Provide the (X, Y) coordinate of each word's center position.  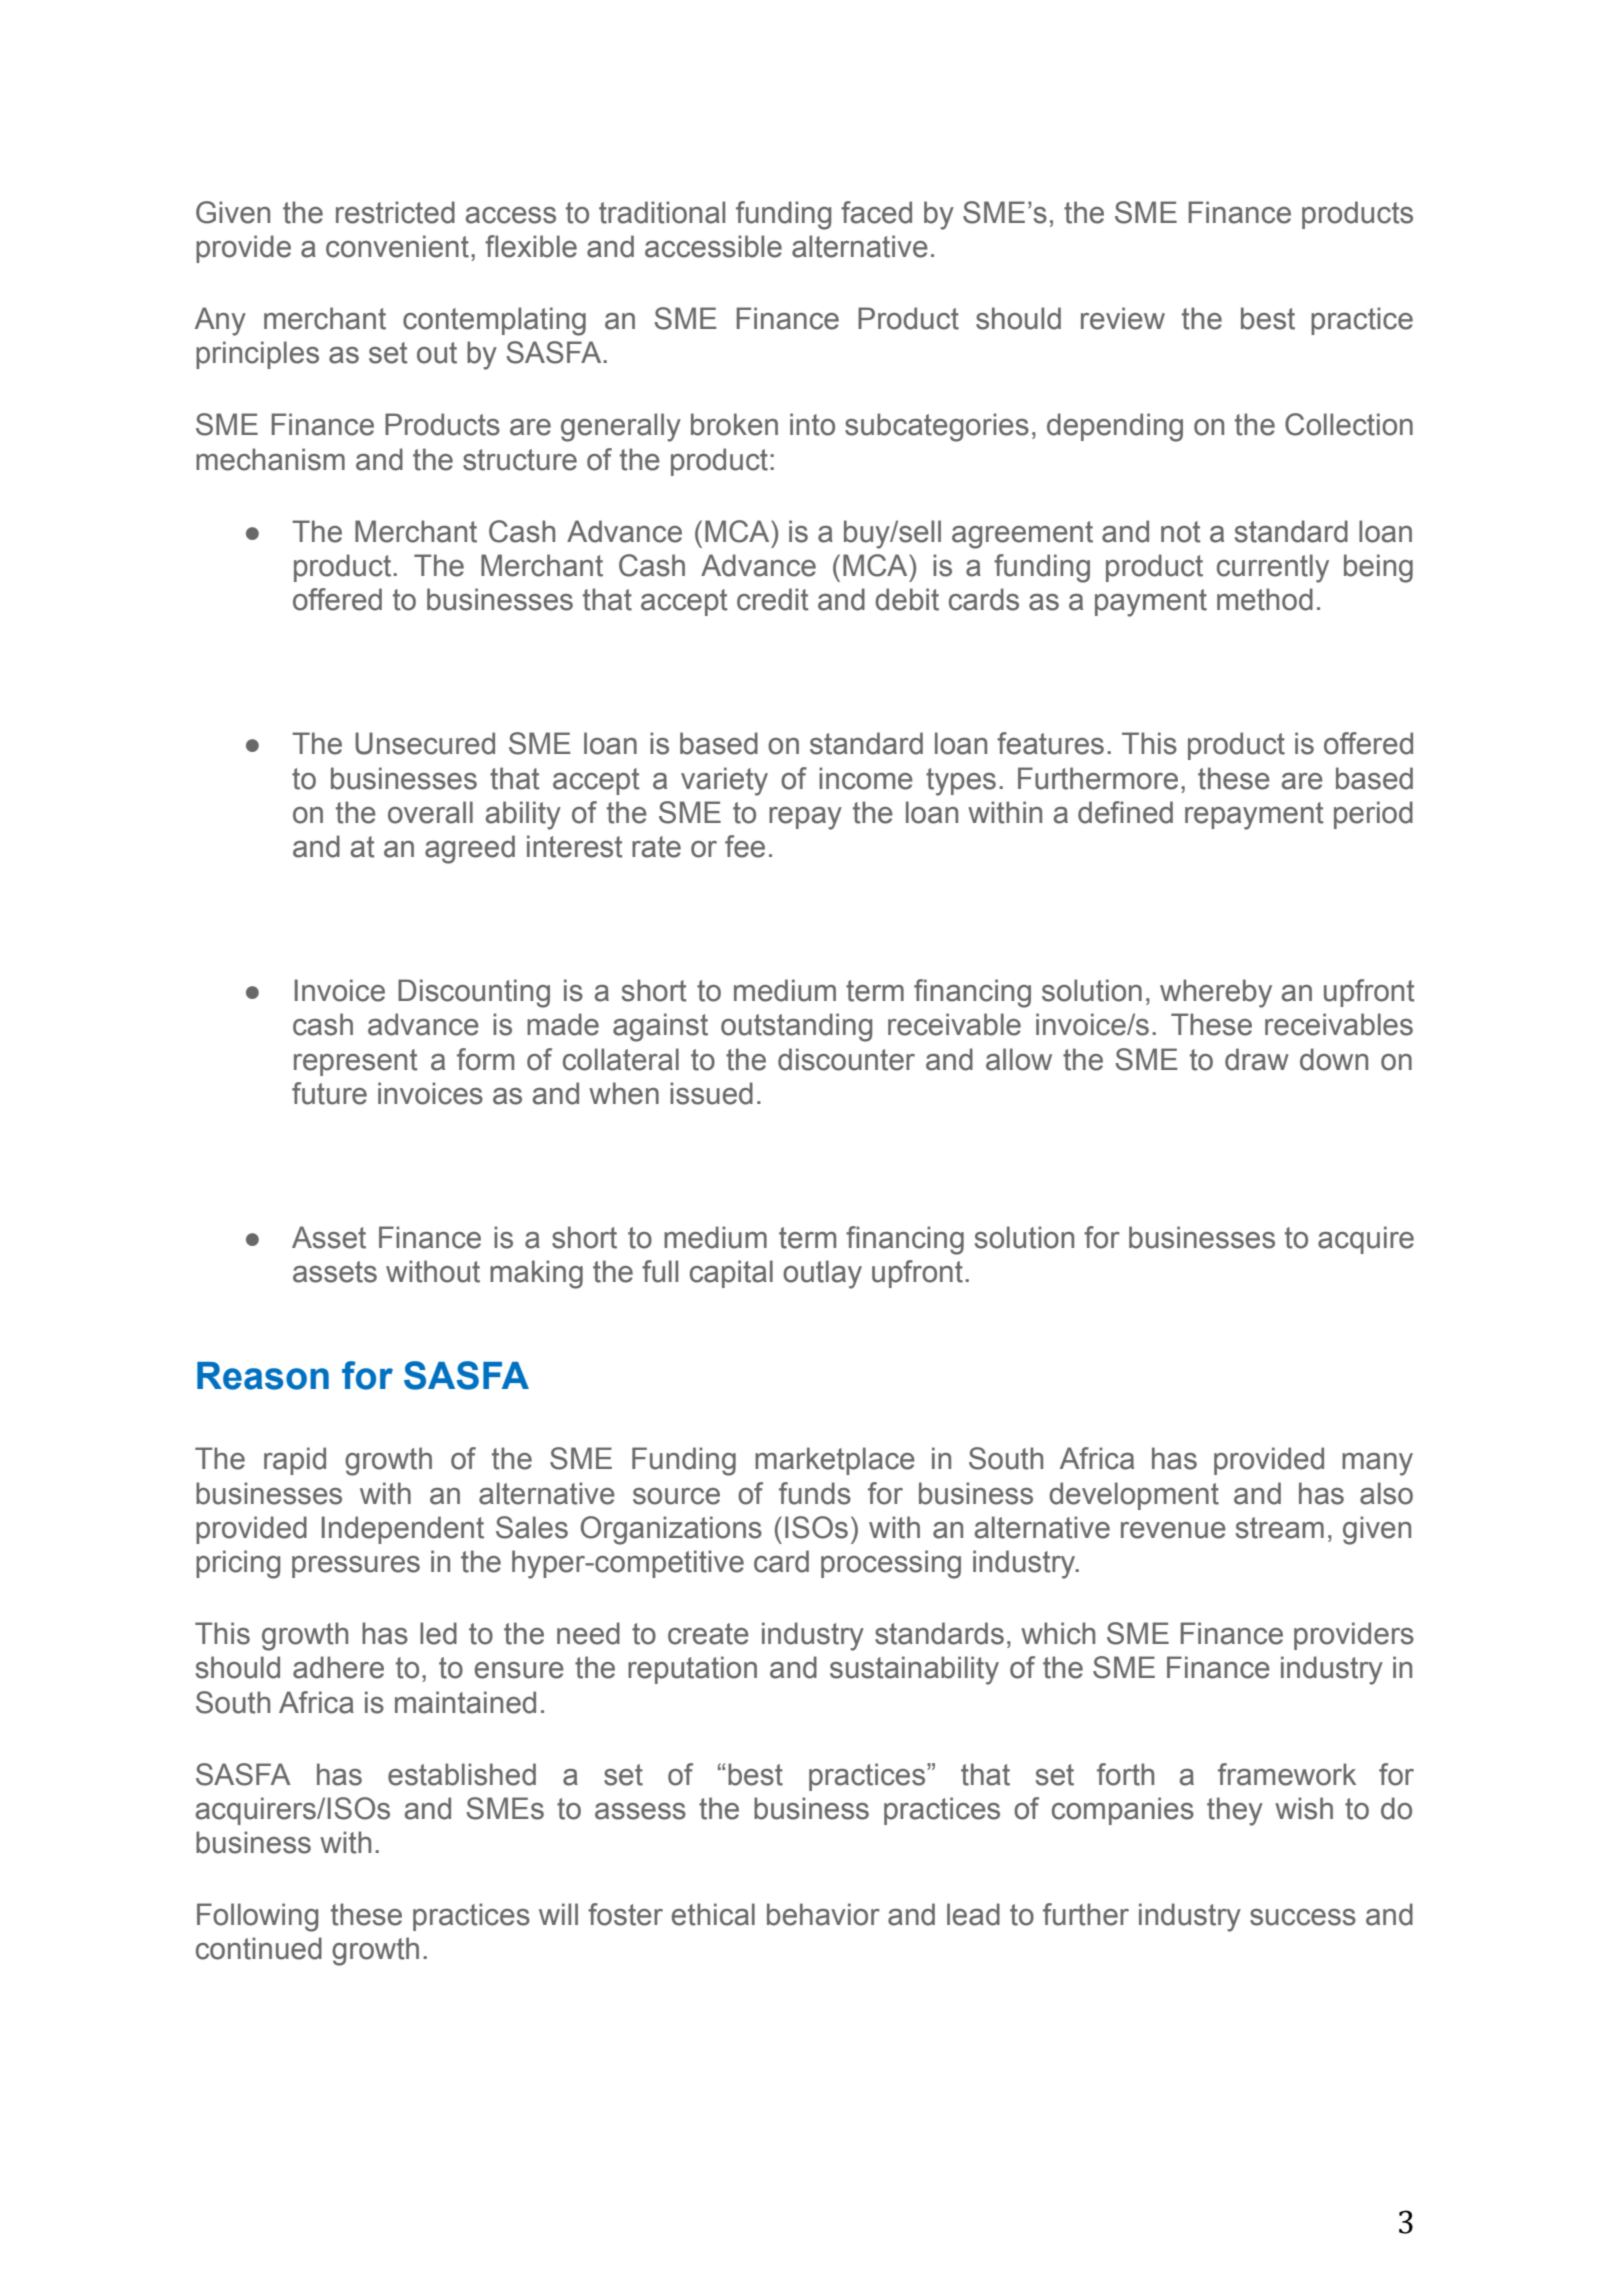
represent (356, 1062)
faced (876, 212)
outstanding (796, 1027)
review (1123, 318)
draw (1257, 1059)
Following (257, 1917)
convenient (397, 246)
